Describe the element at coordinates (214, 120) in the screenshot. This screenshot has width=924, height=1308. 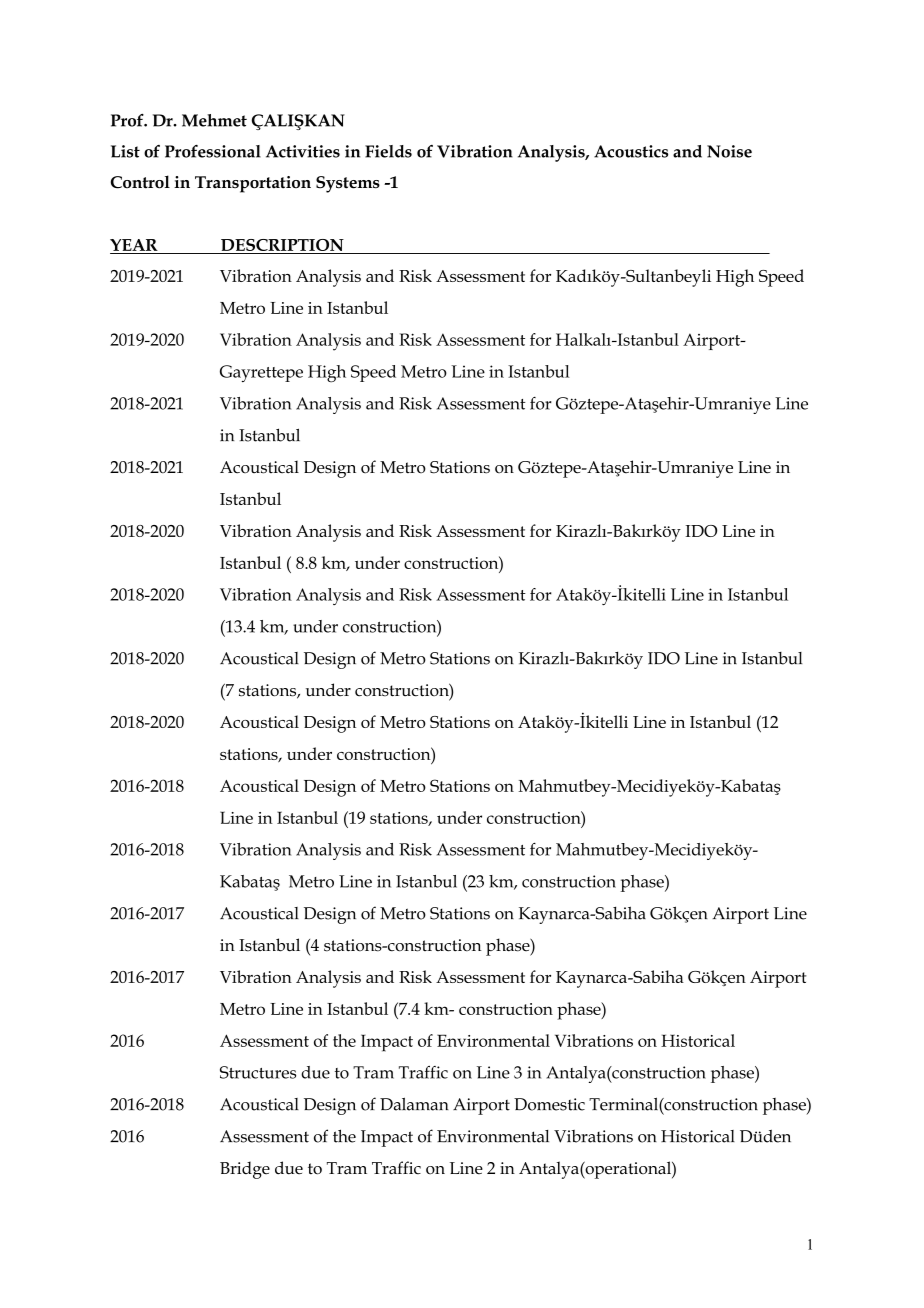
I see `Mehmet` at that location.
